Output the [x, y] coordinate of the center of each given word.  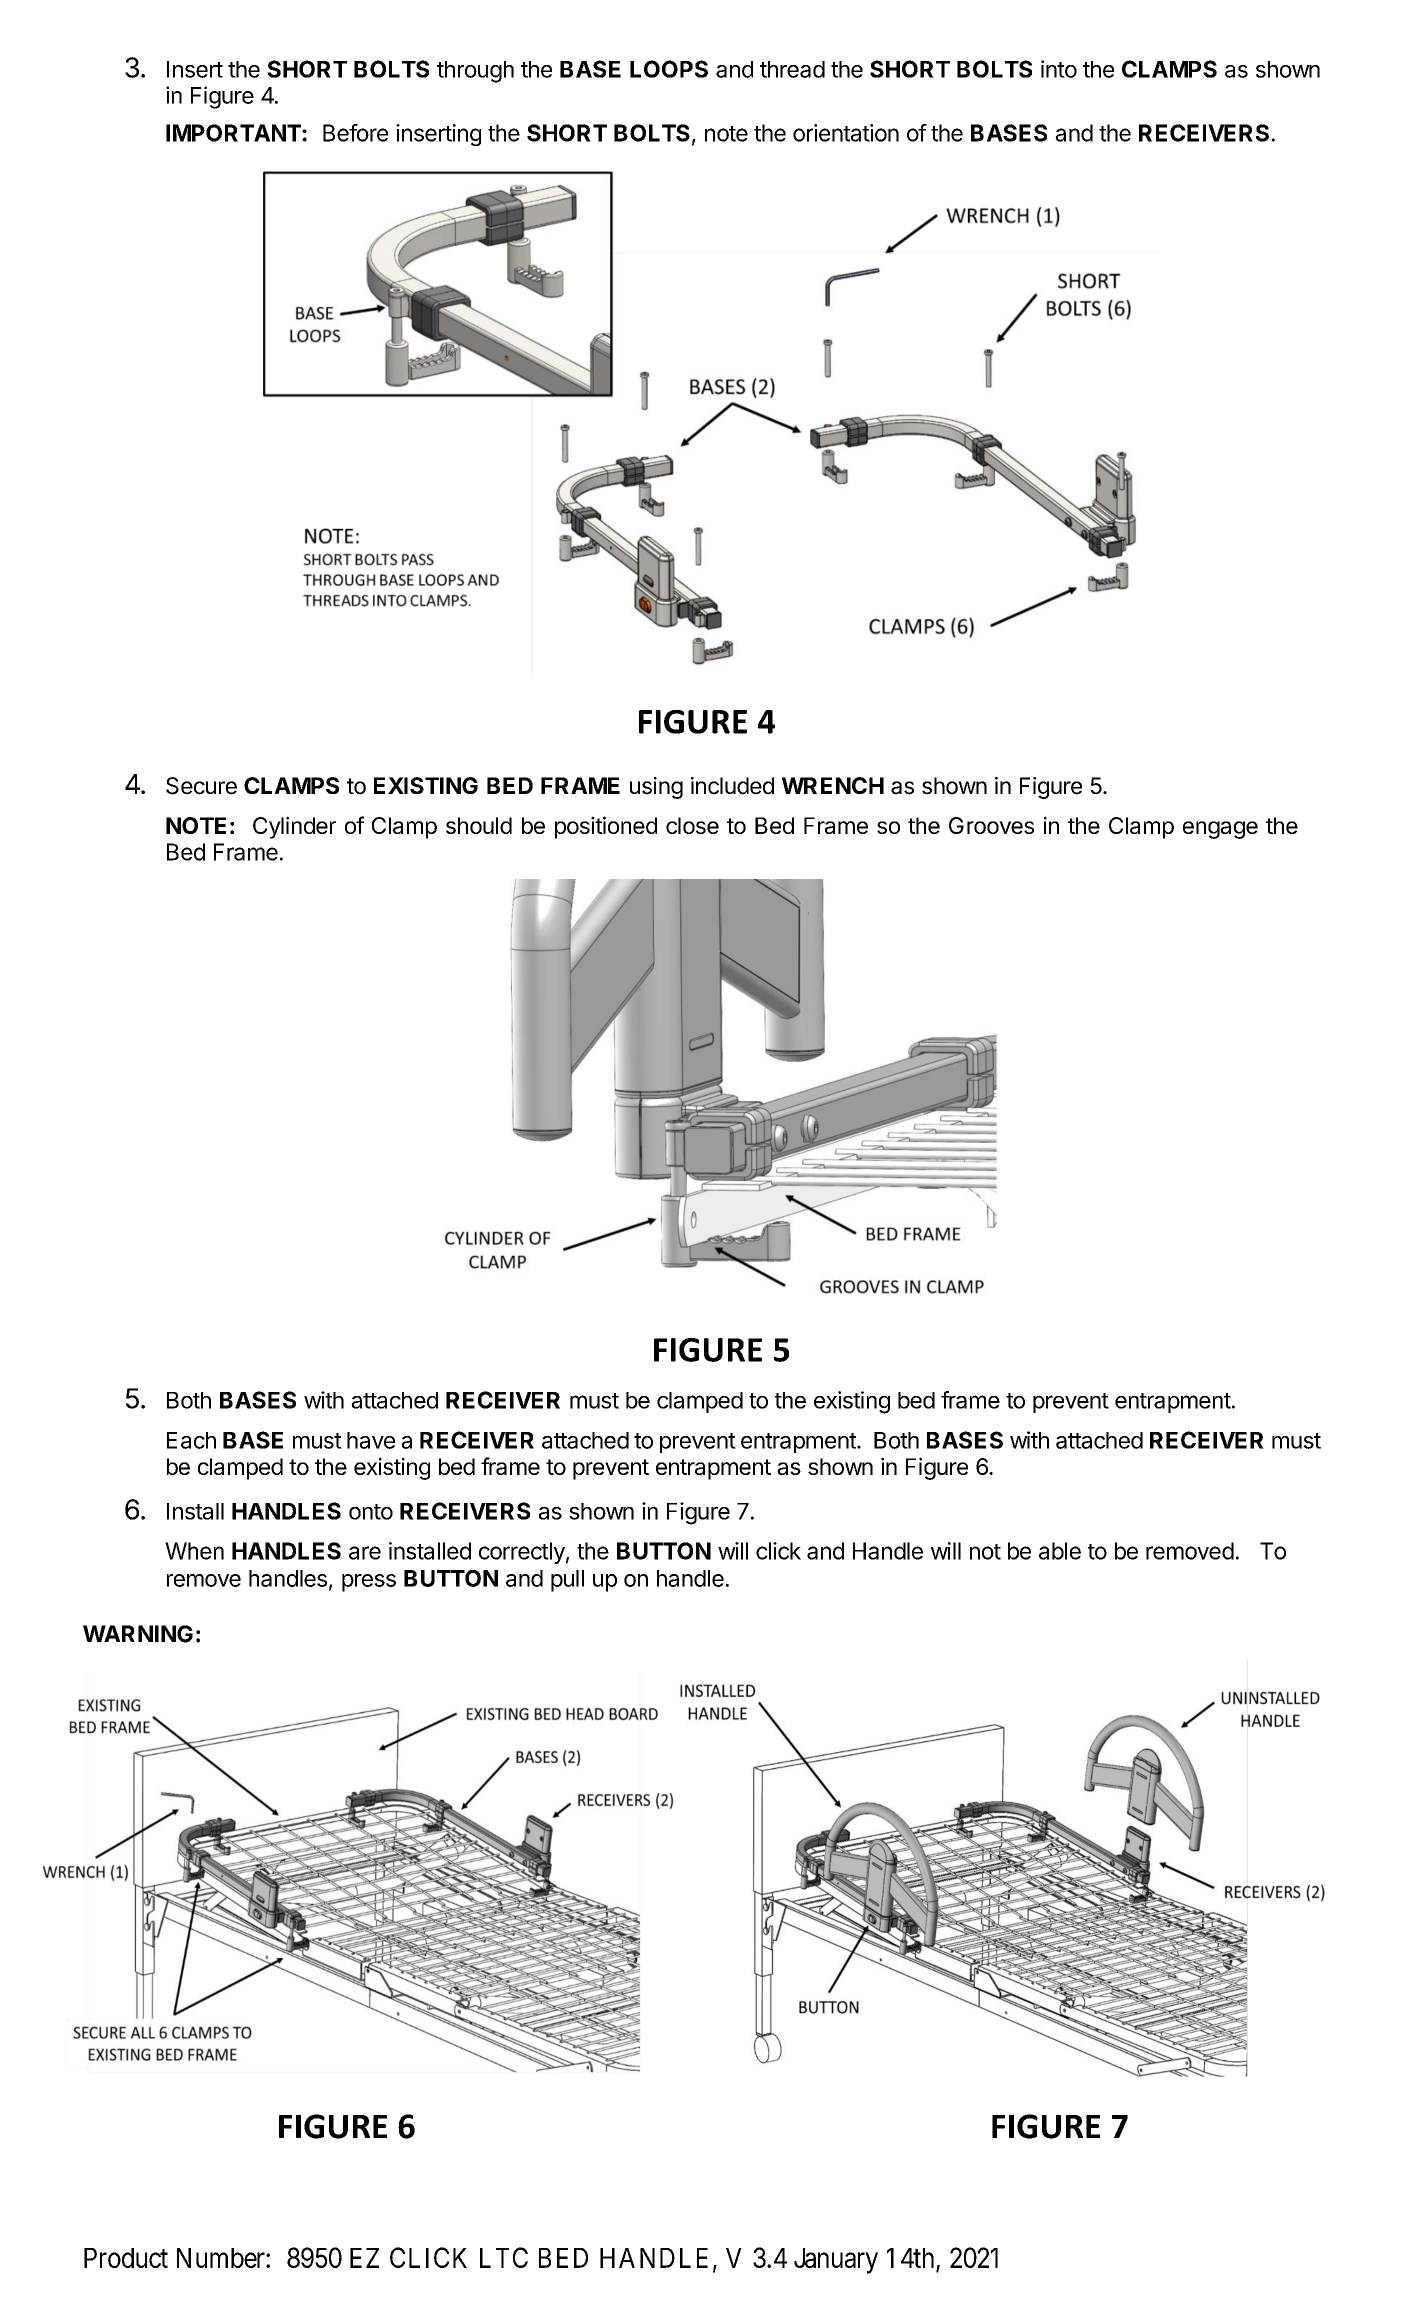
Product [126, 2258]
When [194, 1551]
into [1059, 69]
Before [355, 133]
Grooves [991, 825]
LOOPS [669, 69]
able [1060, 1551]
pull [567, 1581]
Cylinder [294, 827]
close [692, 825]
